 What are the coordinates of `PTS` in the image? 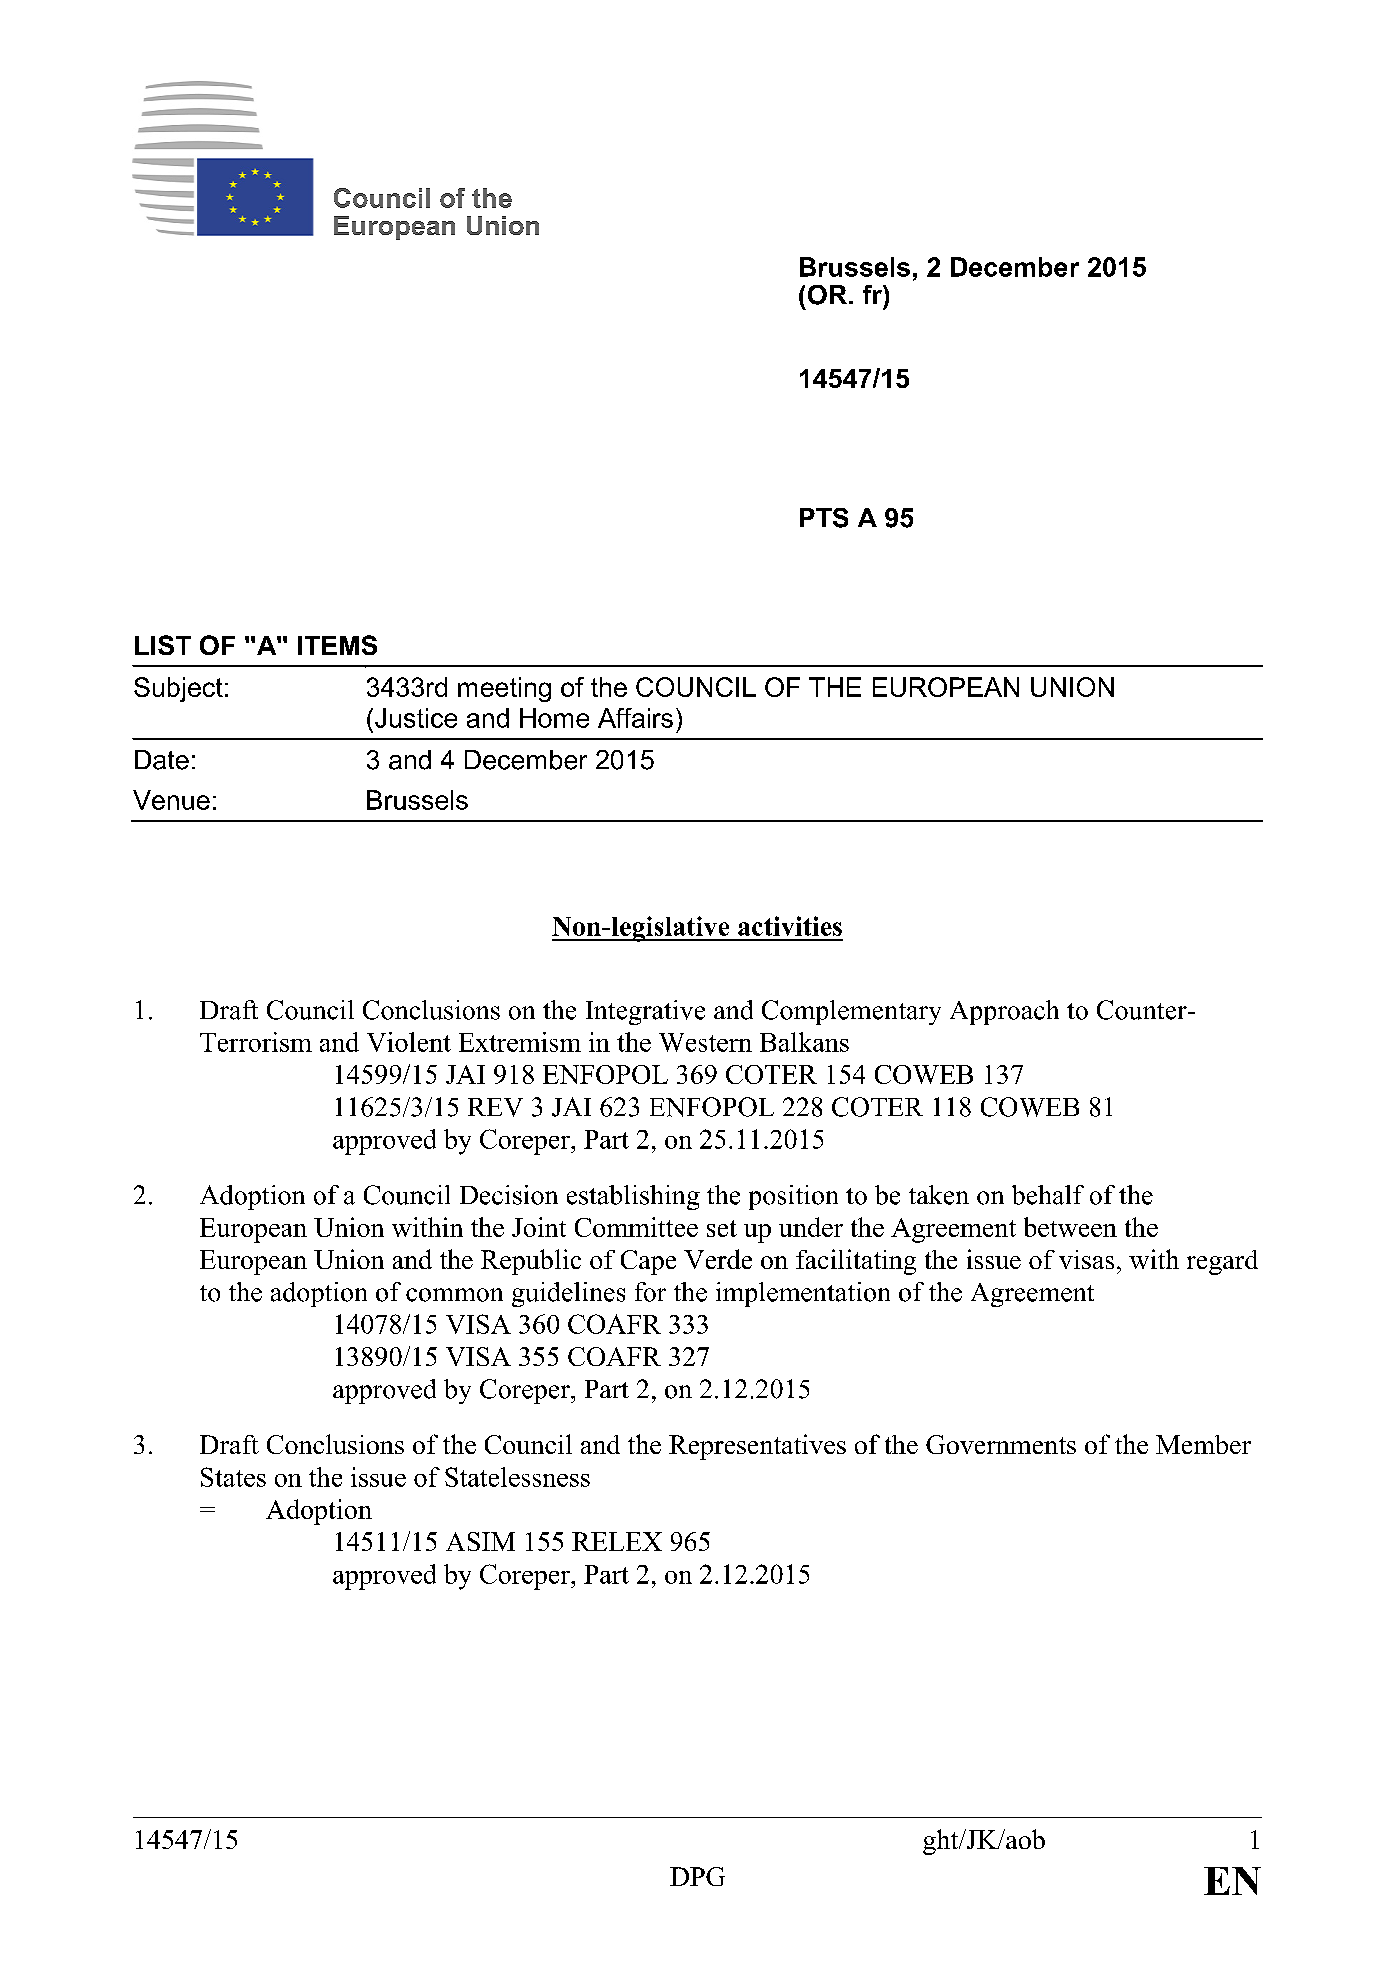 It's located at (824, 518).
